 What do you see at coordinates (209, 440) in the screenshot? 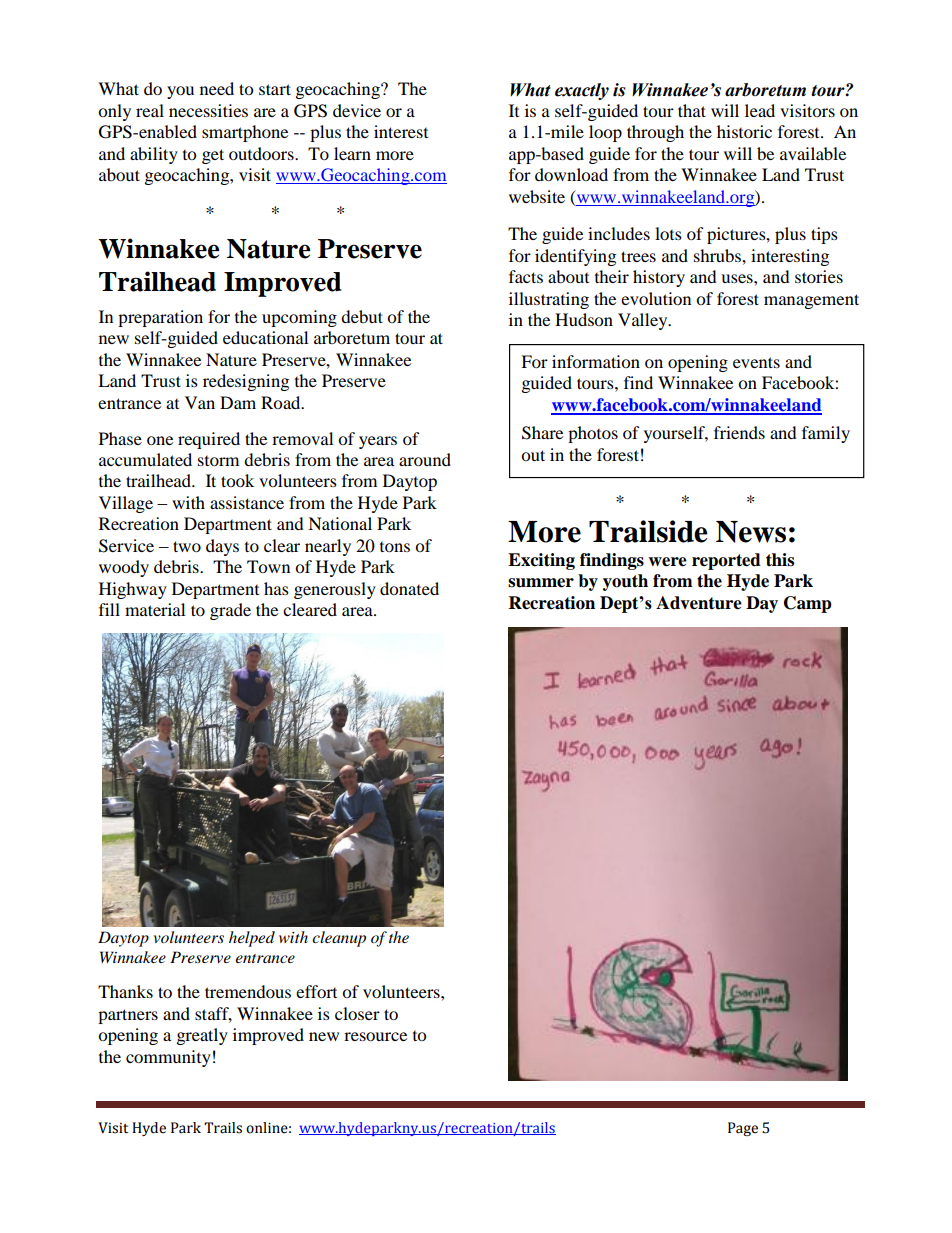
I see `required` at bounding box center [209, 440].
